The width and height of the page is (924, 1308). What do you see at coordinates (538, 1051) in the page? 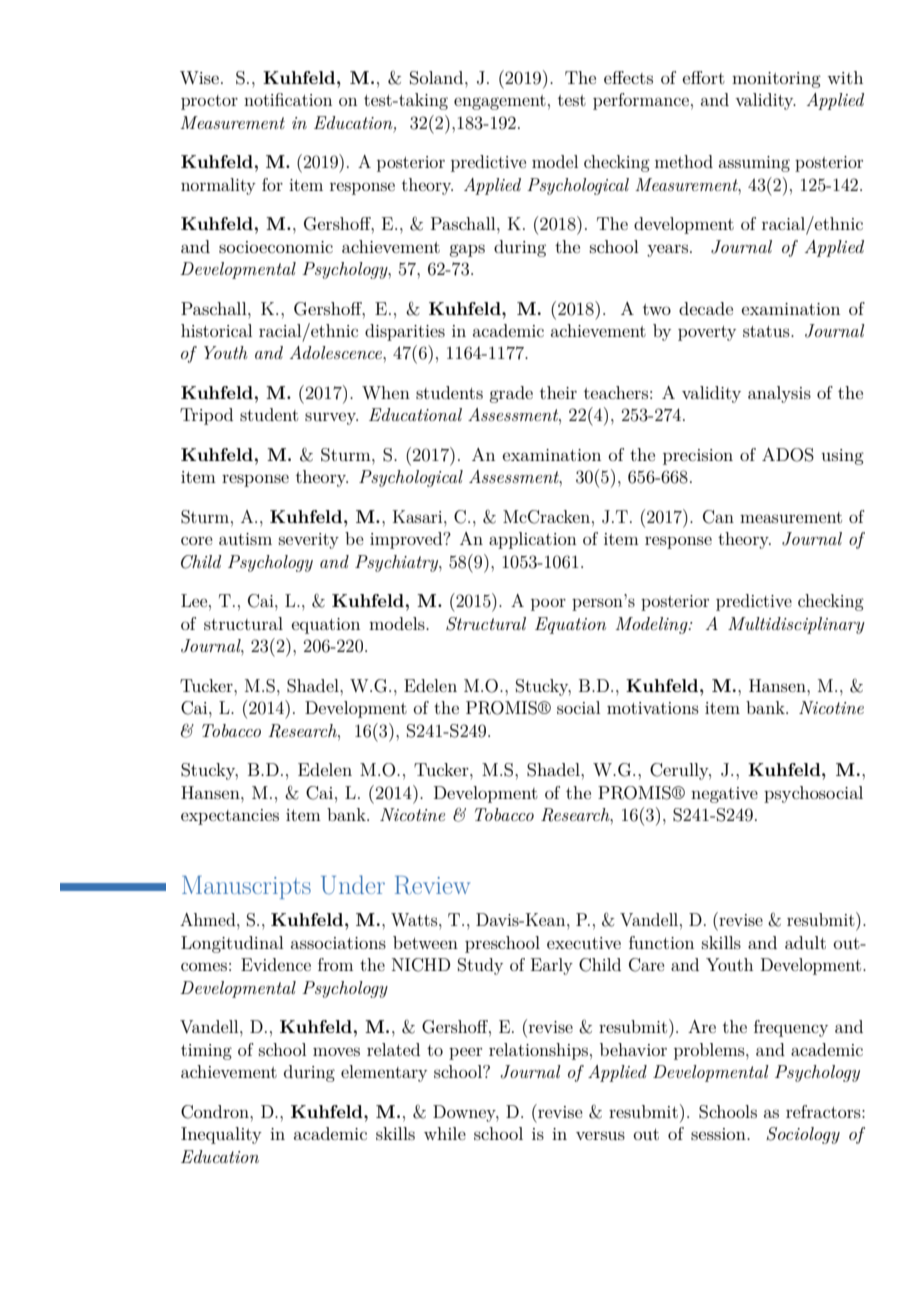
I see `relationships` at bounding box center [538, 1051].
